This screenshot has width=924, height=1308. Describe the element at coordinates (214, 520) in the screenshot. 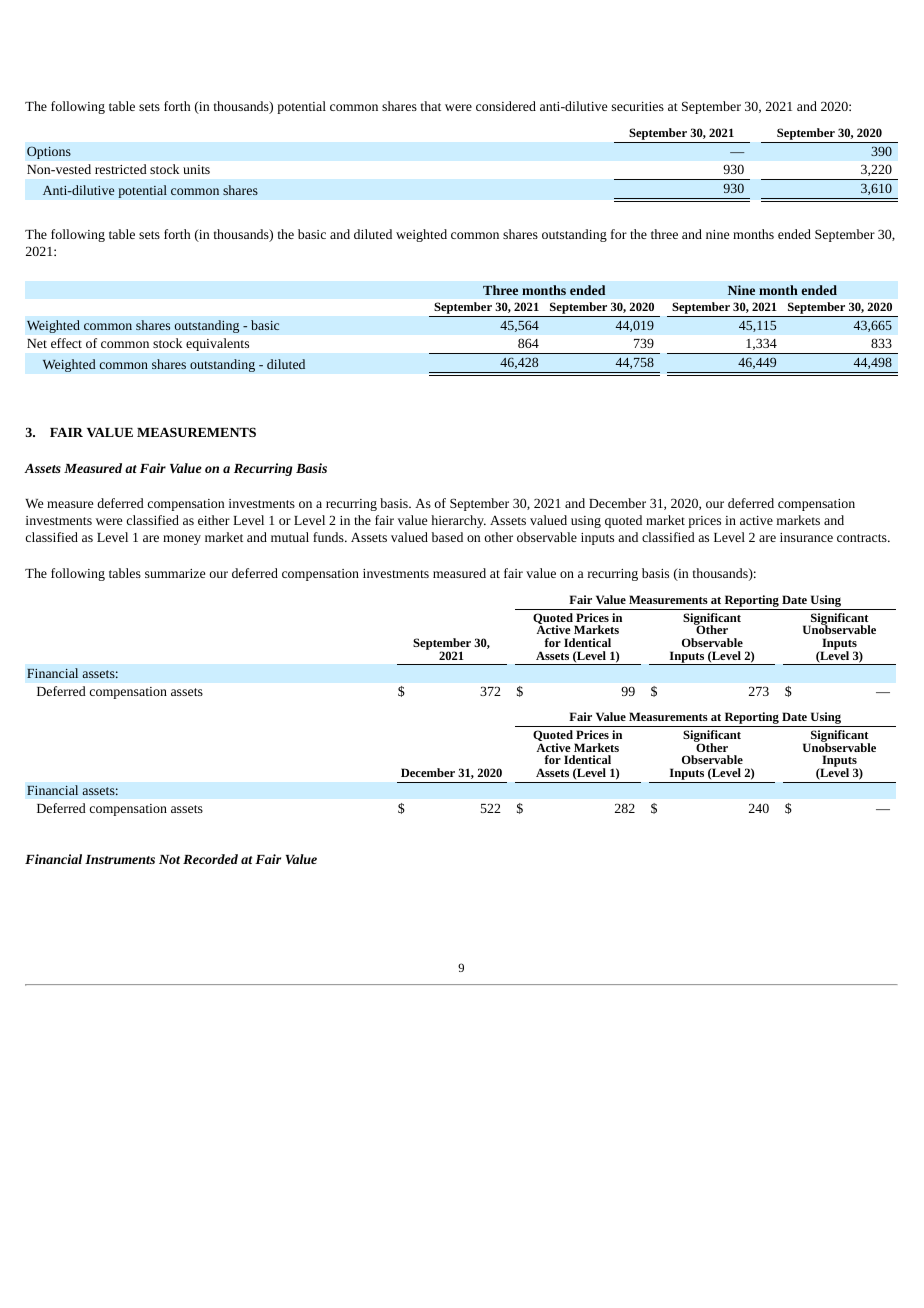

I see `either` at that location.
